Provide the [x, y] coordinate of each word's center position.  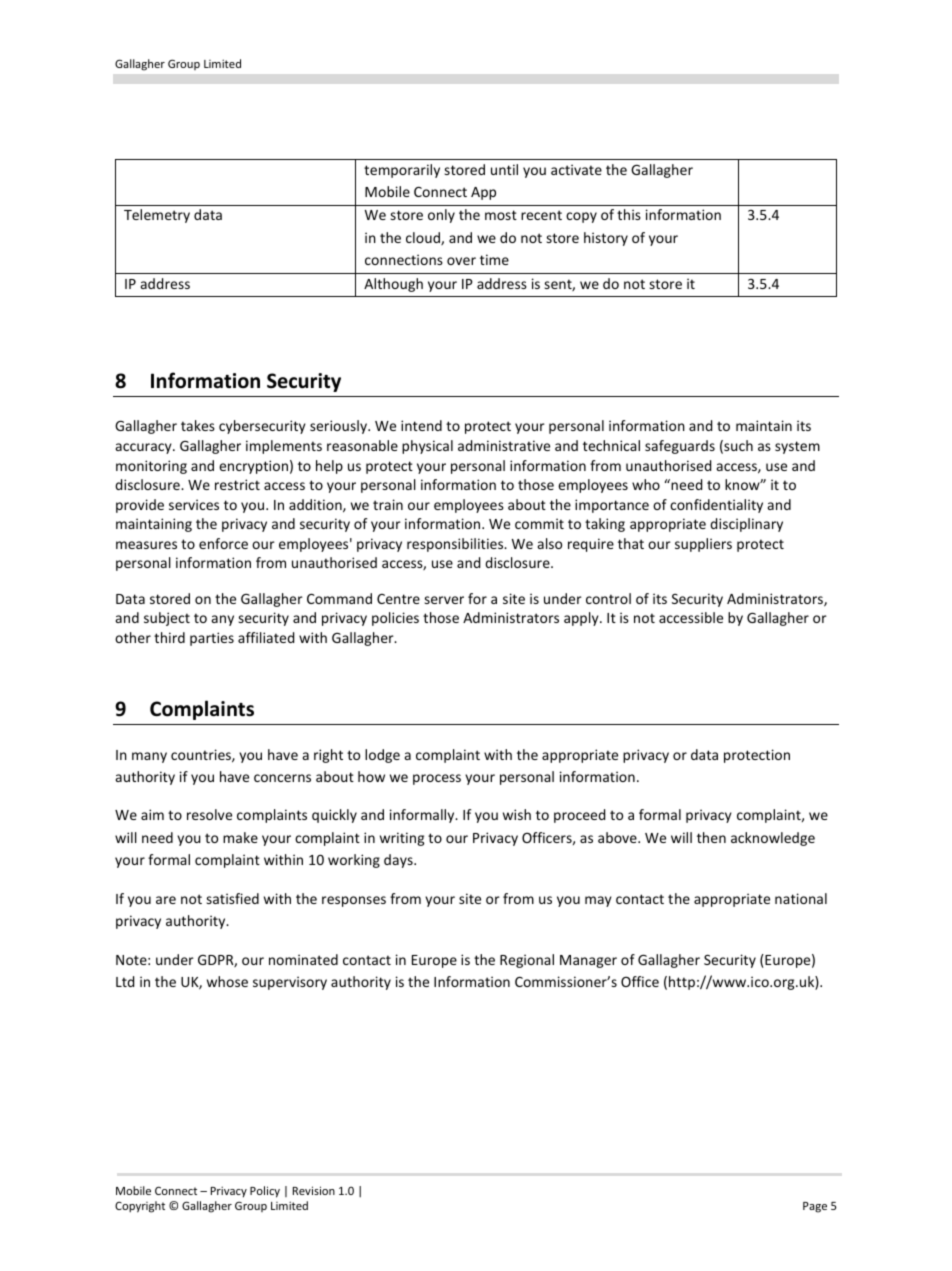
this [629, 214]
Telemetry [157, 216]
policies [395, 619]
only [441, 216]
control [608, 598]
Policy [265, 1192]
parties [212, 639]
